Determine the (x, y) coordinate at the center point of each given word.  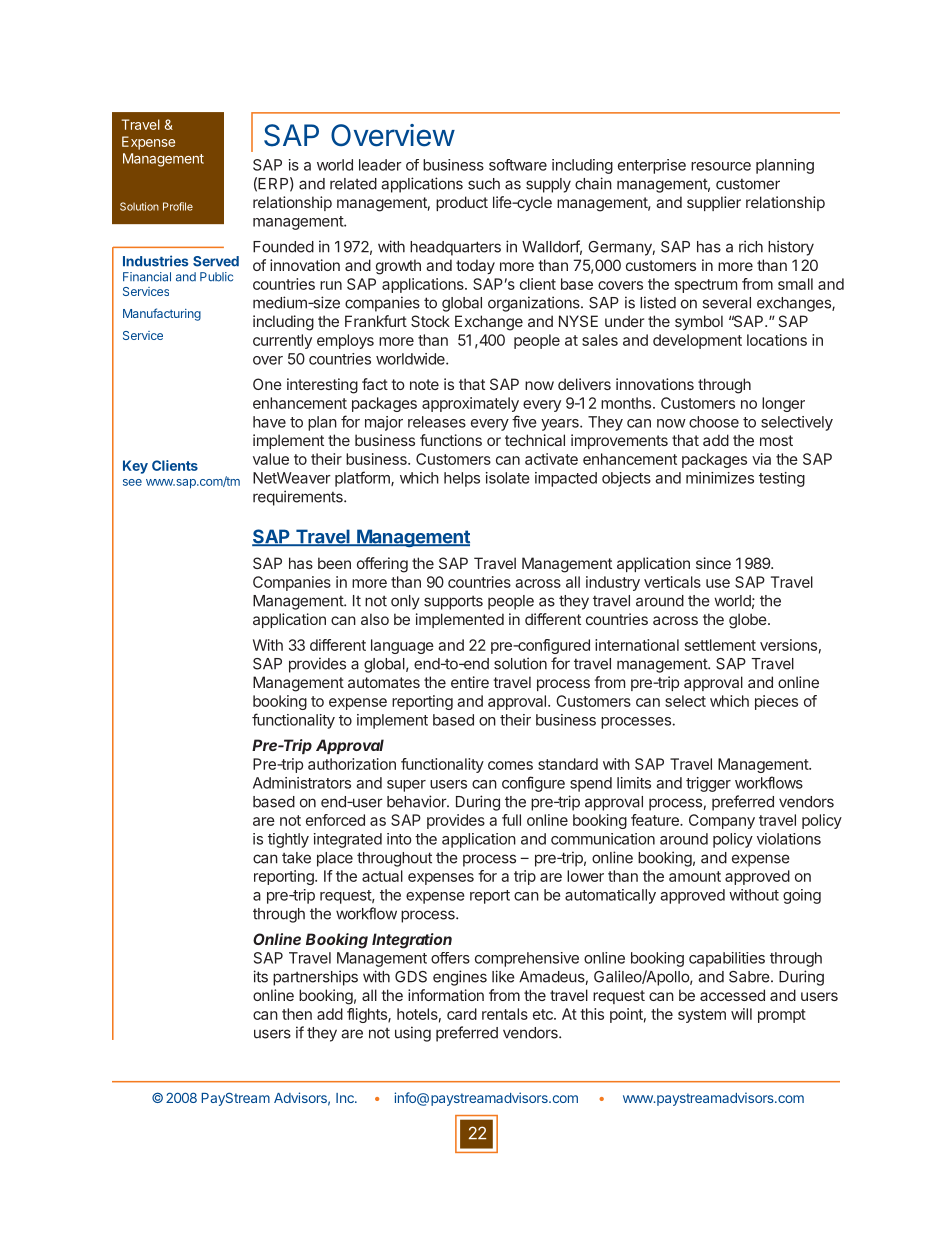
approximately (470, 404)
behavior (417, 801)
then (297, 1014)
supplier (714, 203)
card (462, 1014)
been (334, 563)
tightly (288, 840)
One (267, 384)
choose (714, 422)
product (462, 203)
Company (722, 821)
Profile (178, 206)
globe (748, 621)
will (741, 1014)
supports (453, 603)
